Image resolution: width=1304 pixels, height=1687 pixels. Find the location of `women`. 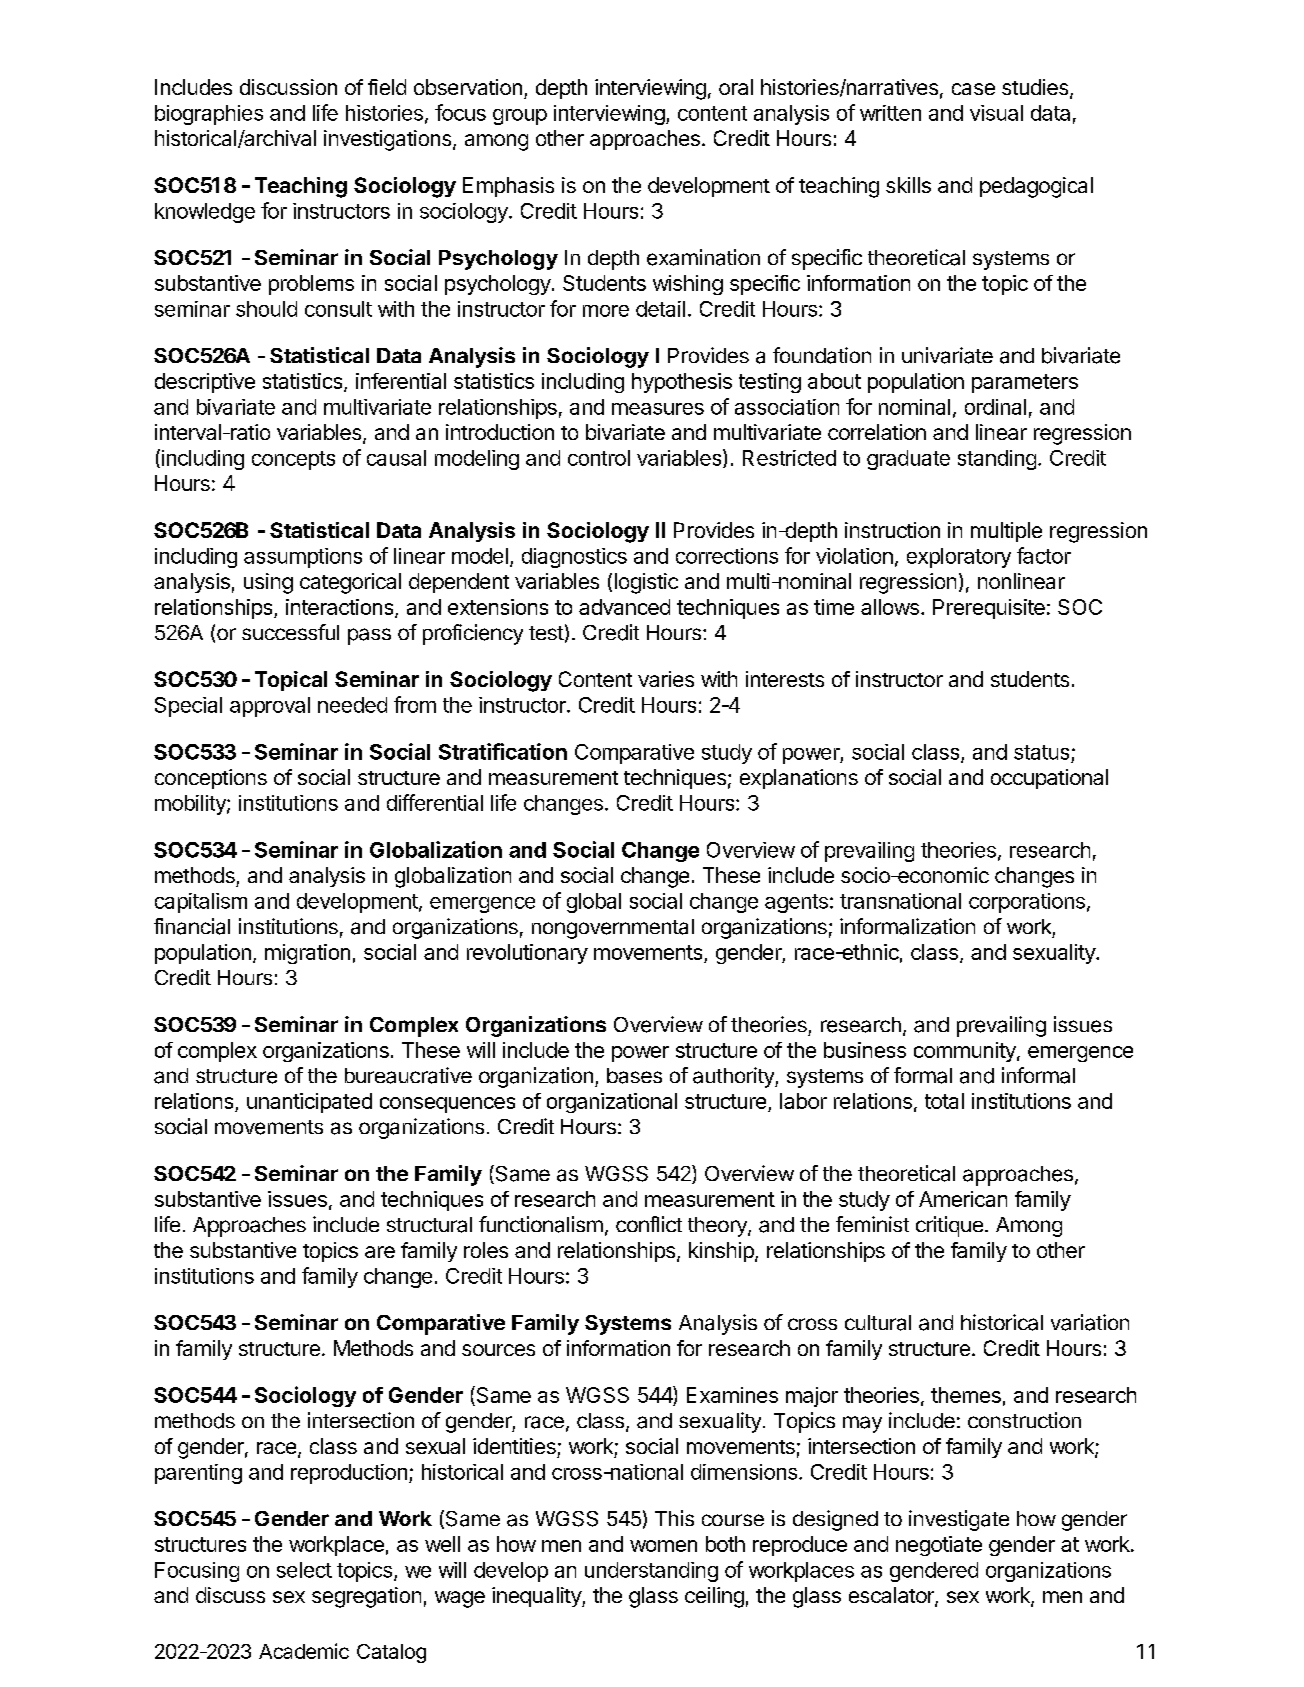

women is located at coordinates (663, 1546).
